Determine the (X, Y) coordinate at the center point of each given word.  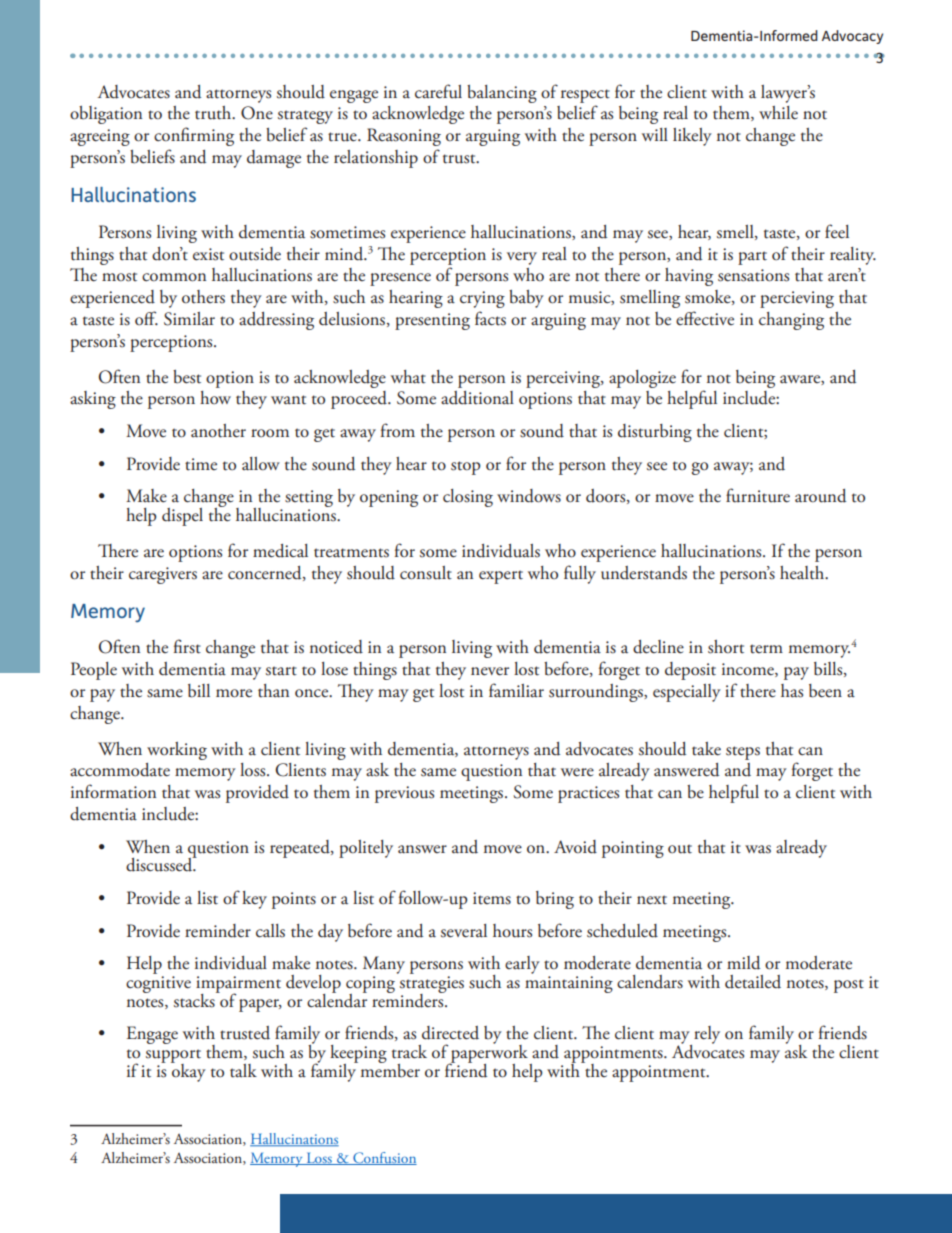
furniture (758, 495)
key (254, 900)
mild (743, 963)
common (174, 277)
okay (188, 1071)
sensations (753, 275)
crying (482, 299)
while (778, 113)
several (464, 931)
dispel (182, 517)
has (792, 691)
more (234, 693)
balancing (502, 94)
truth (214, 113)
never (490, 671)
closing (468, 498)
